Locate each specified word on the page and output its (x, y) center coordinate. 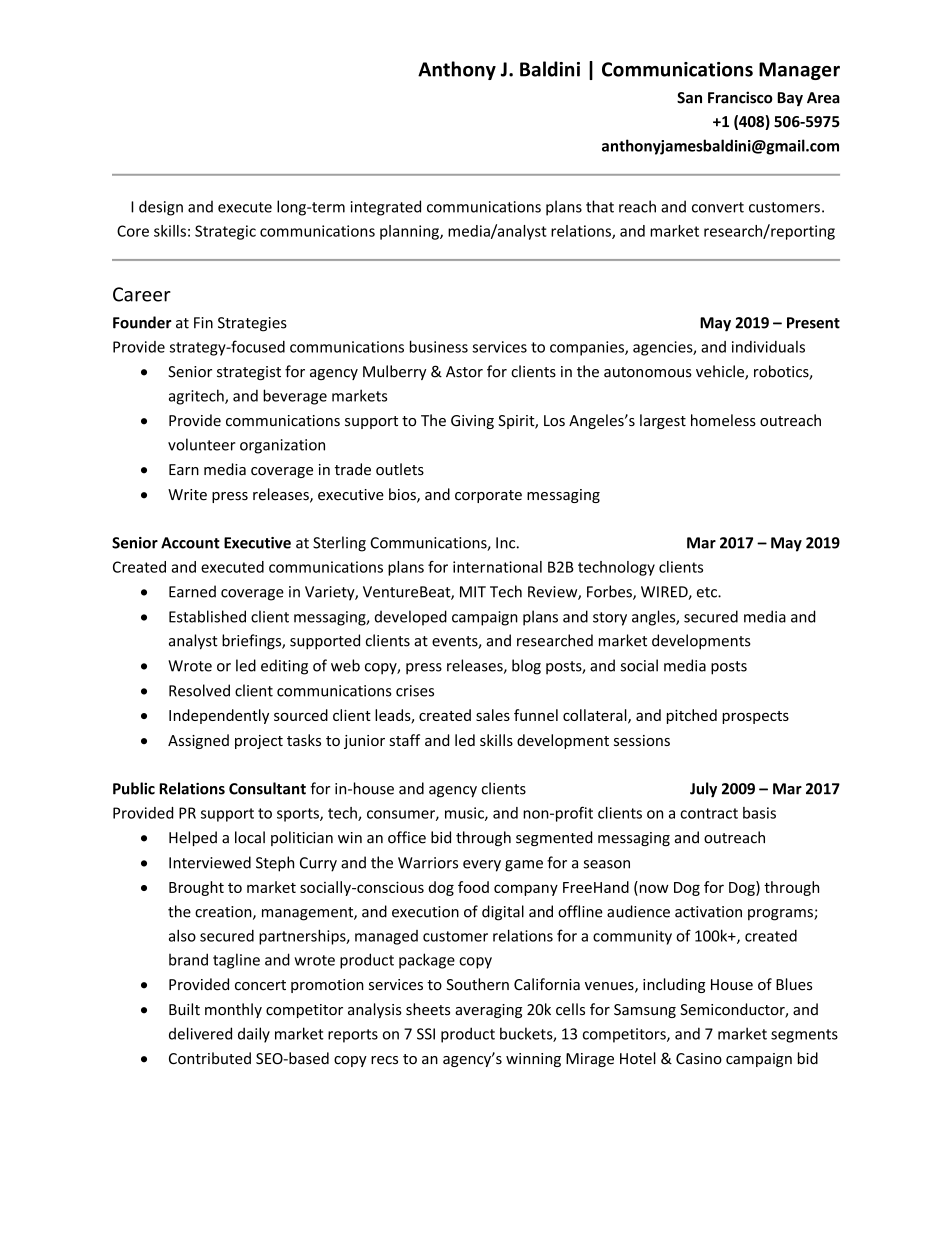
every (482, 866)
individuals (768, 347)
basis (759, 813)
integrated (386, 208)
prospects (755, 717)
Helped (193, 838)
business (439, 346)
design (161, 208)
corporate (488, 496)
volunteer (202, 444)
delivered (200, 1033)
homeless (723, 420)
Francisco (740, 97)
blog (526, 667)
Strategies (252, 324)
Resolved (199, 690)
